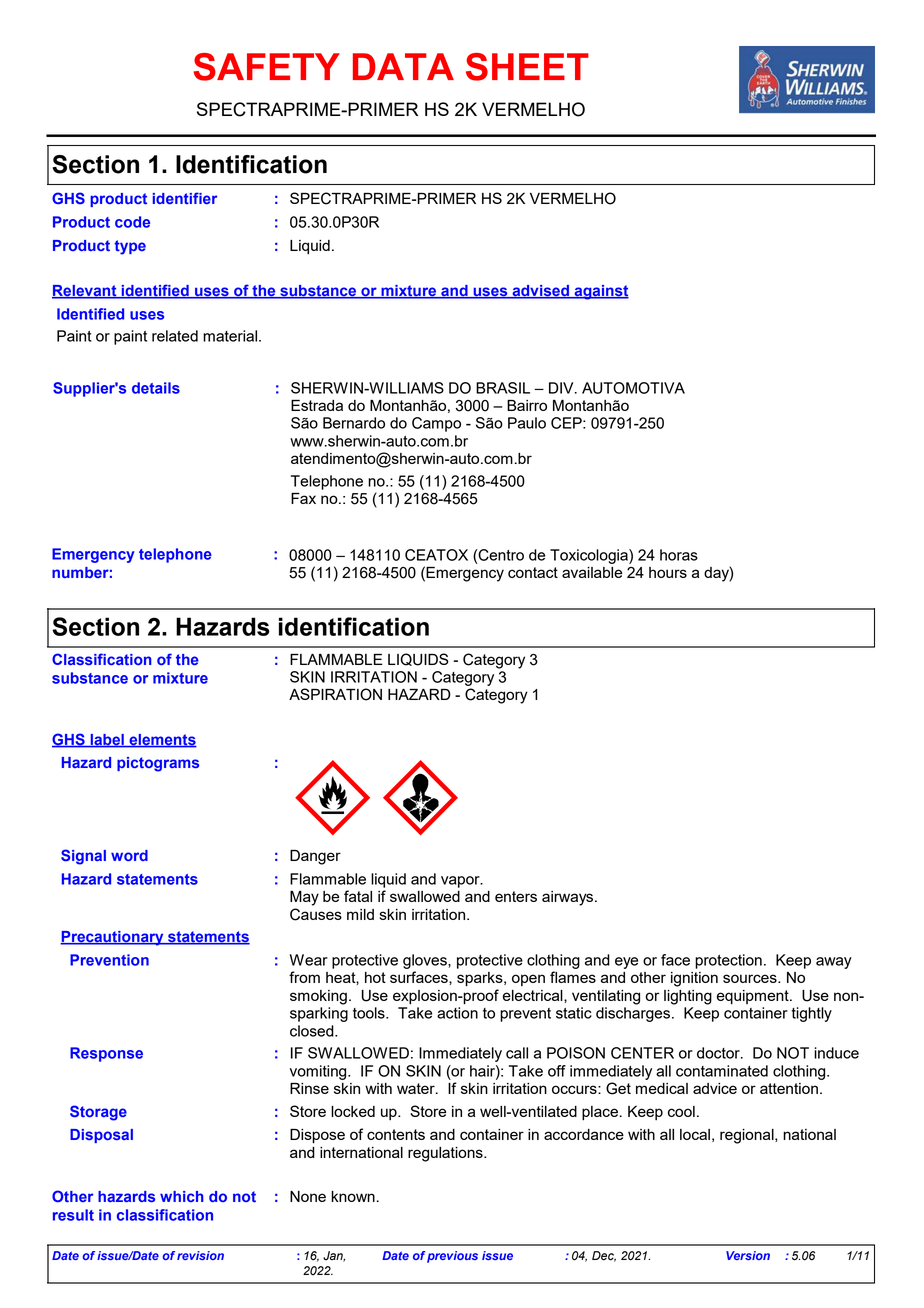 This screenshot has width=924, height=1308. I want to click on previous, so click(452, 1257).
